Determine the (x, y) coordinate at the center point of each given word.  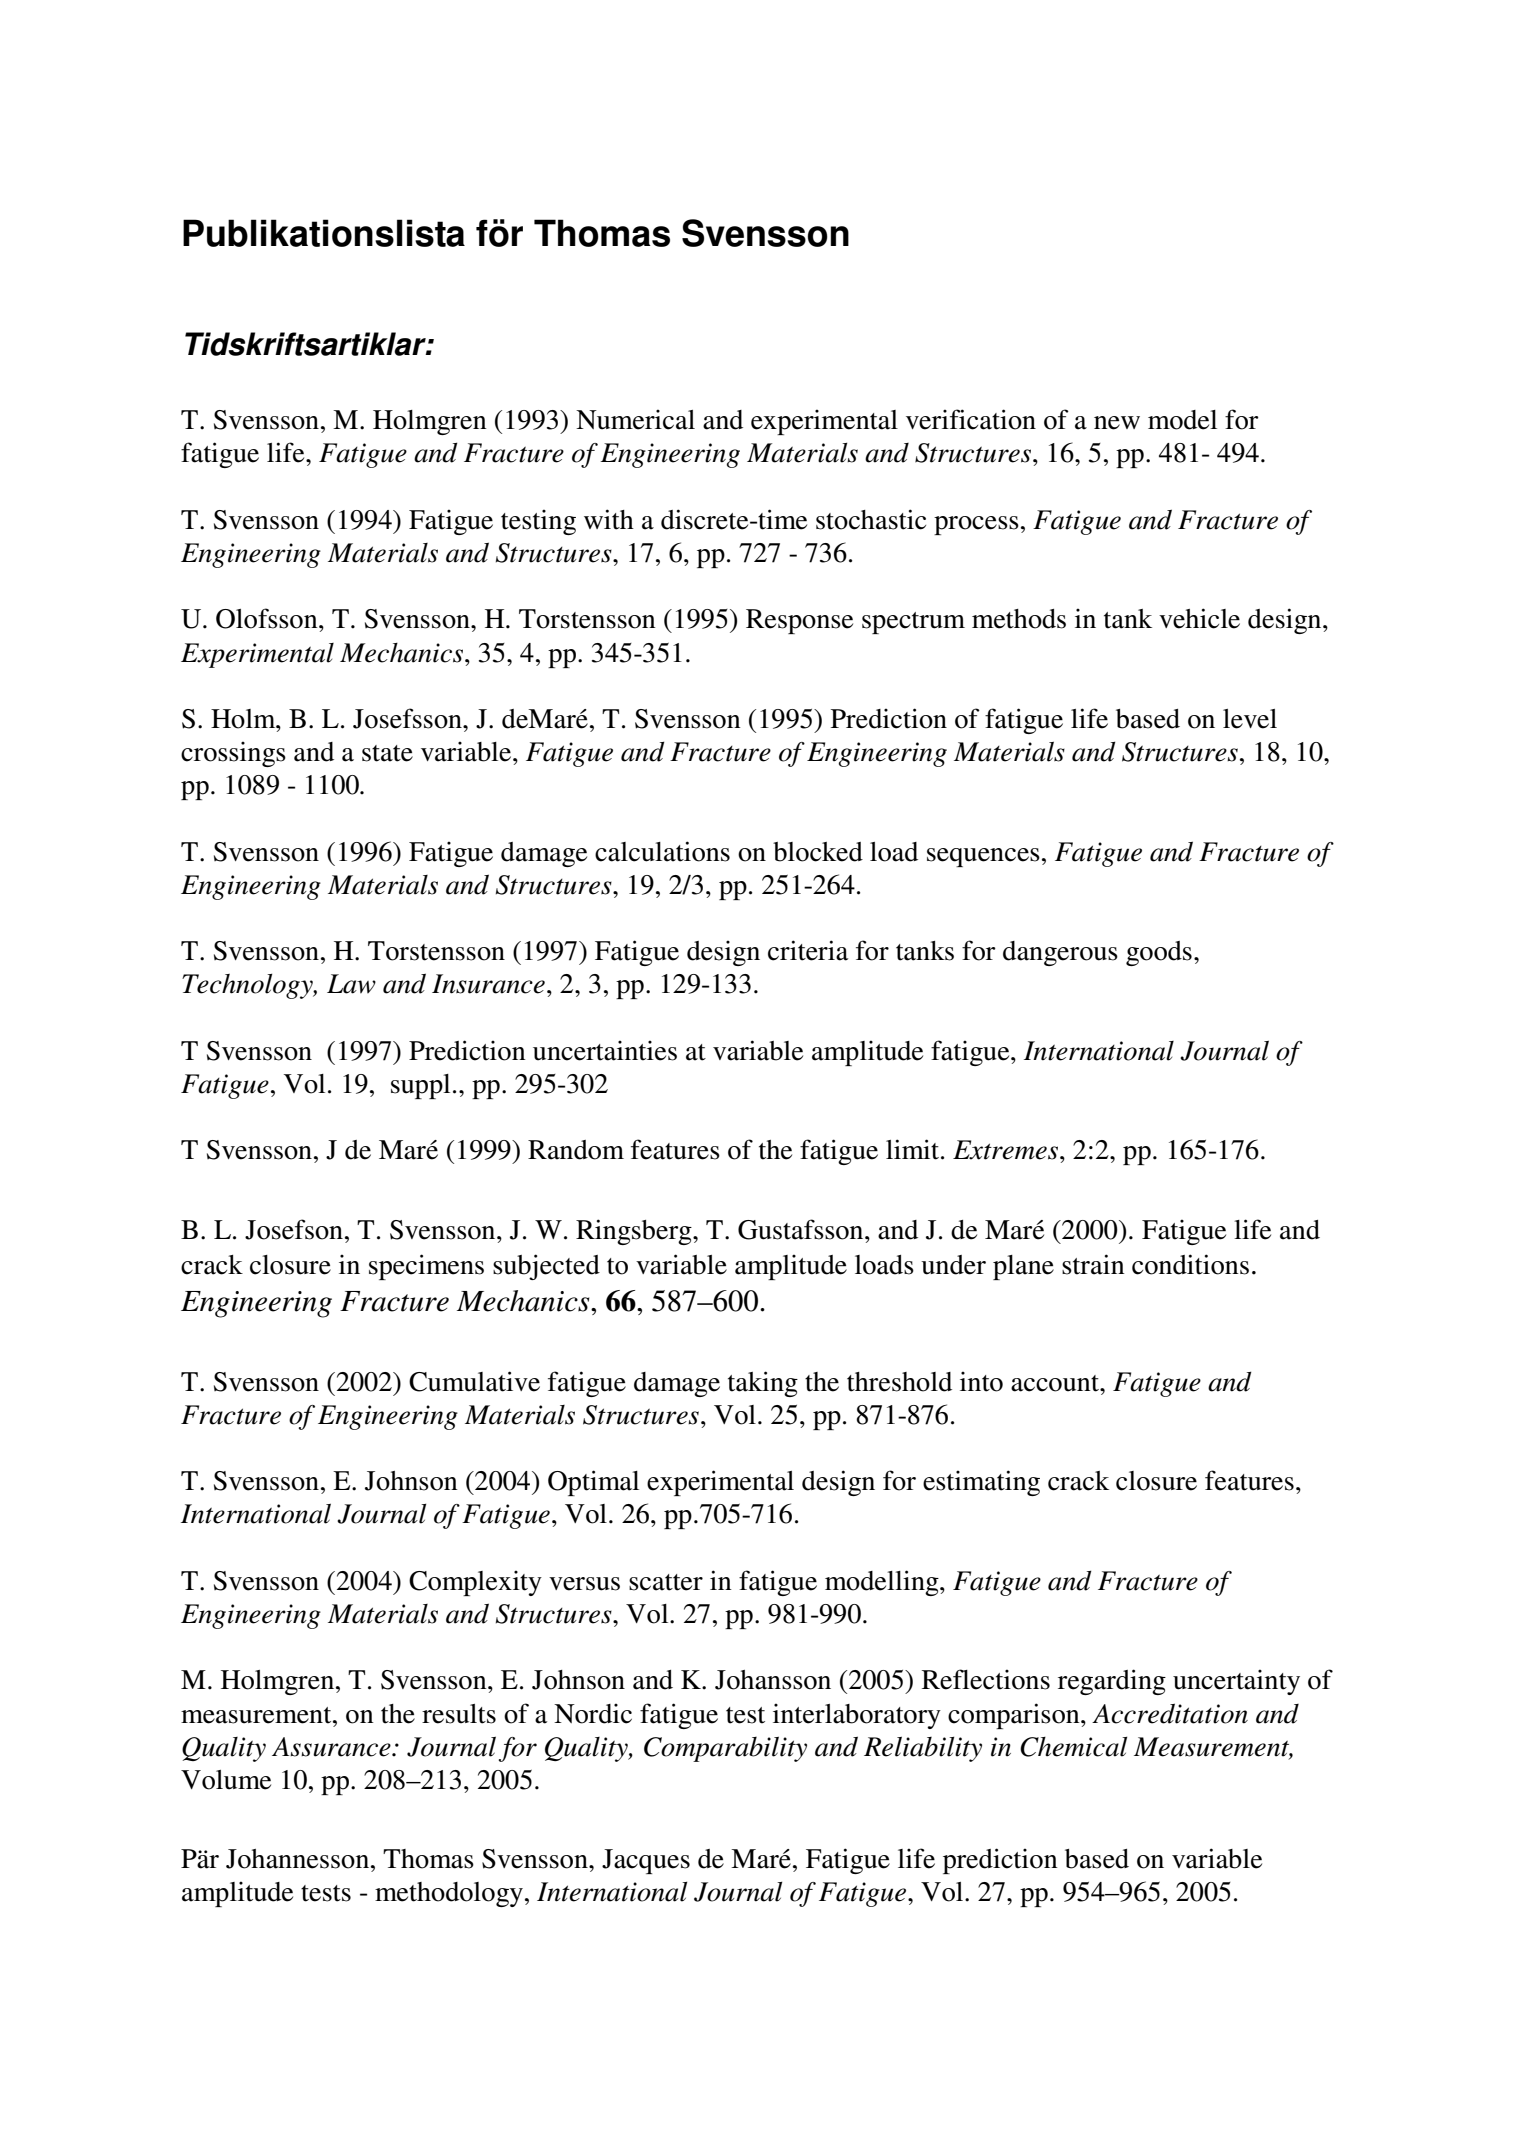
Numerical (635, 419)
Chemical (1073, 1747)
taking (763, 1384)
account (1056, 1383)
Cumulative (474, 1381)
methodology (449, 1894)
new (1117, 423)
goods (1159, 953)
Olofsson (268, 618)
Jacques (646, 1861)
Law (351, 984)
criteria (808, 950)
